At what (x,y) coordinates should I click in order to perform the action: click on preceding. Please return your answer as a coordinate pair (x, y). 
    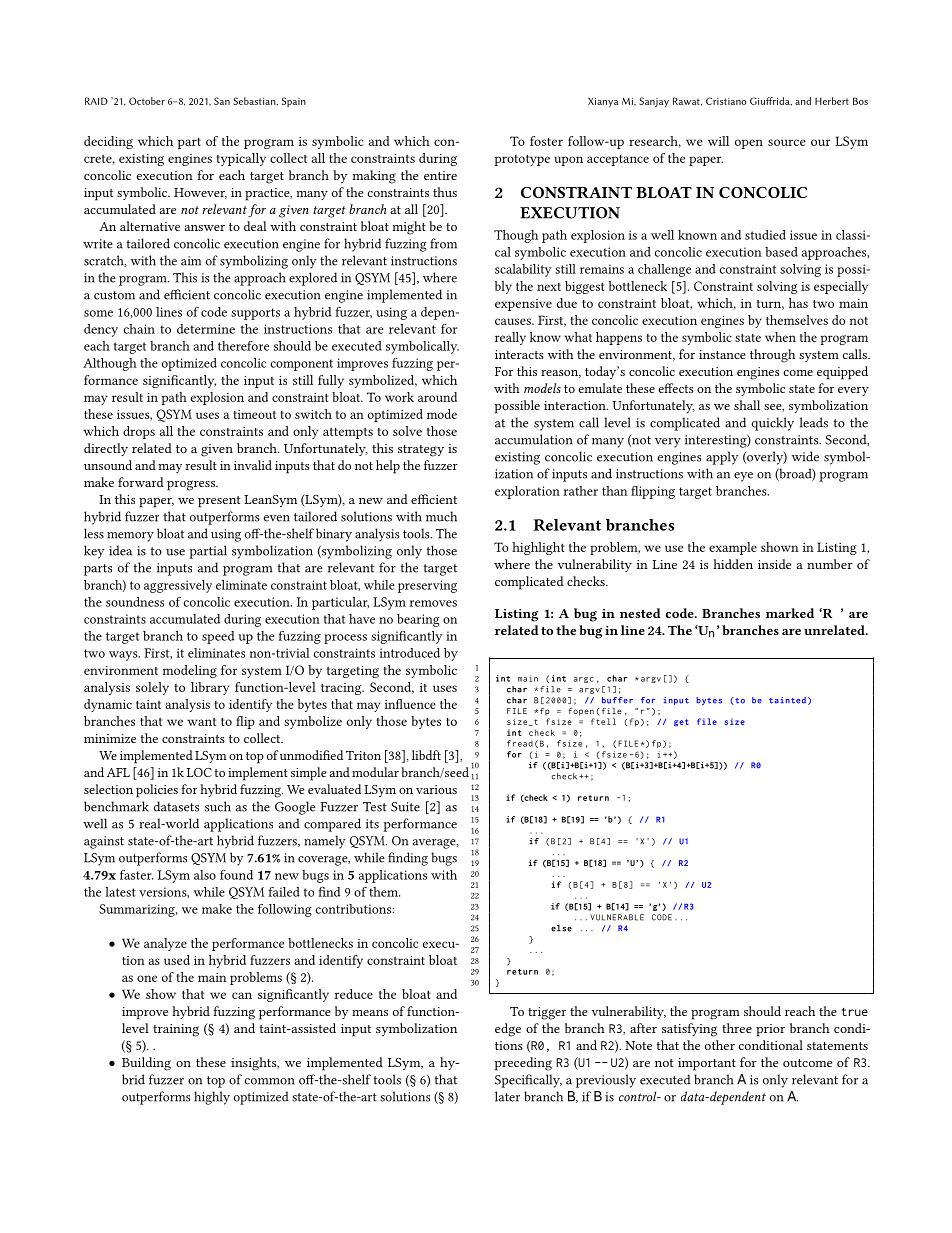
    Looking at the image, I should click on (523, 1064).
